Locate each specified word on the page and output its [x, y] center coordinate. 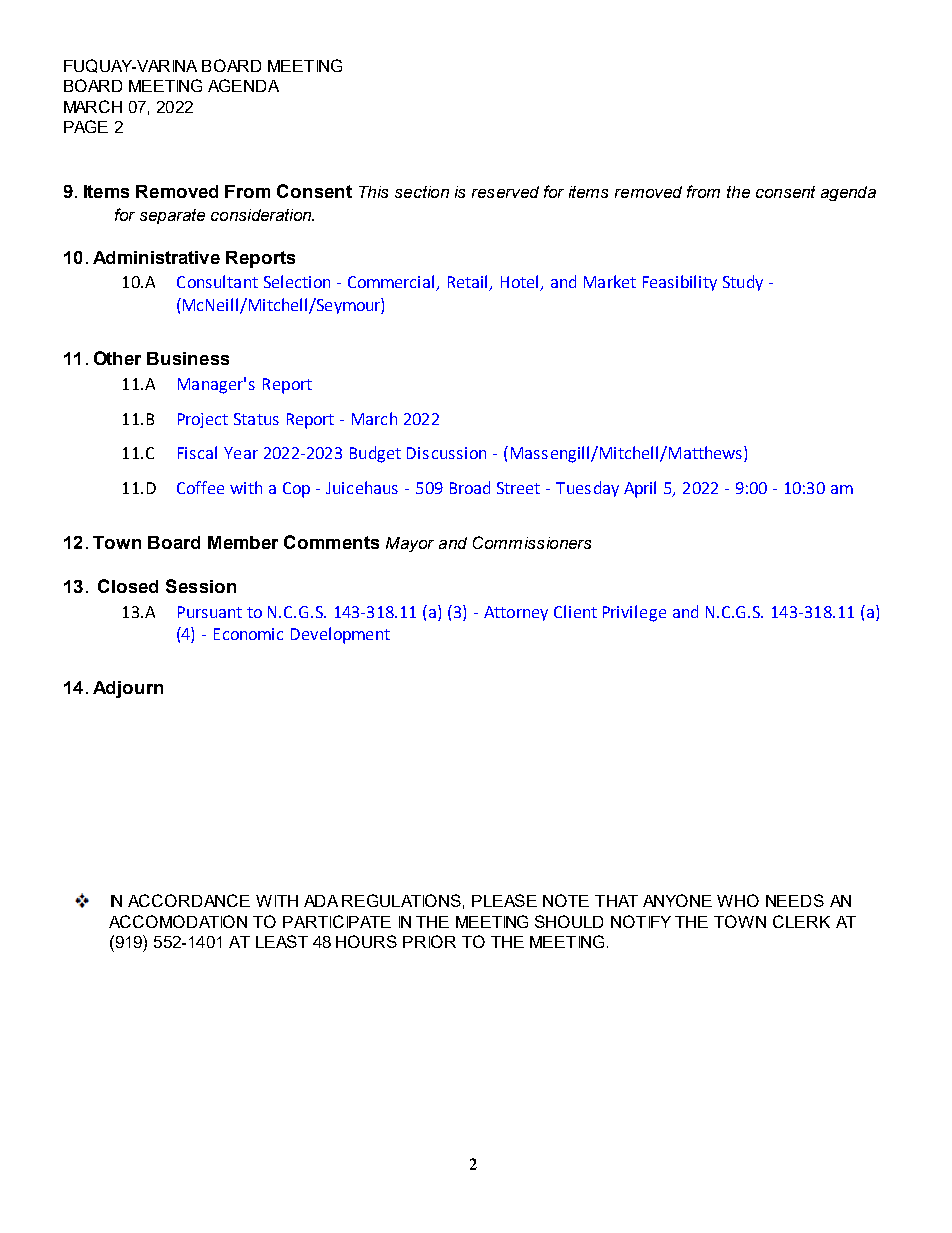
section [422, 192]
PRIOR [429, 941]
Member [243, 542]
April [640, 489]
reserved [505, 192]
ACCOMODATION [178, 921]
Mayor [410, 544]
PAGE [86, 126]
